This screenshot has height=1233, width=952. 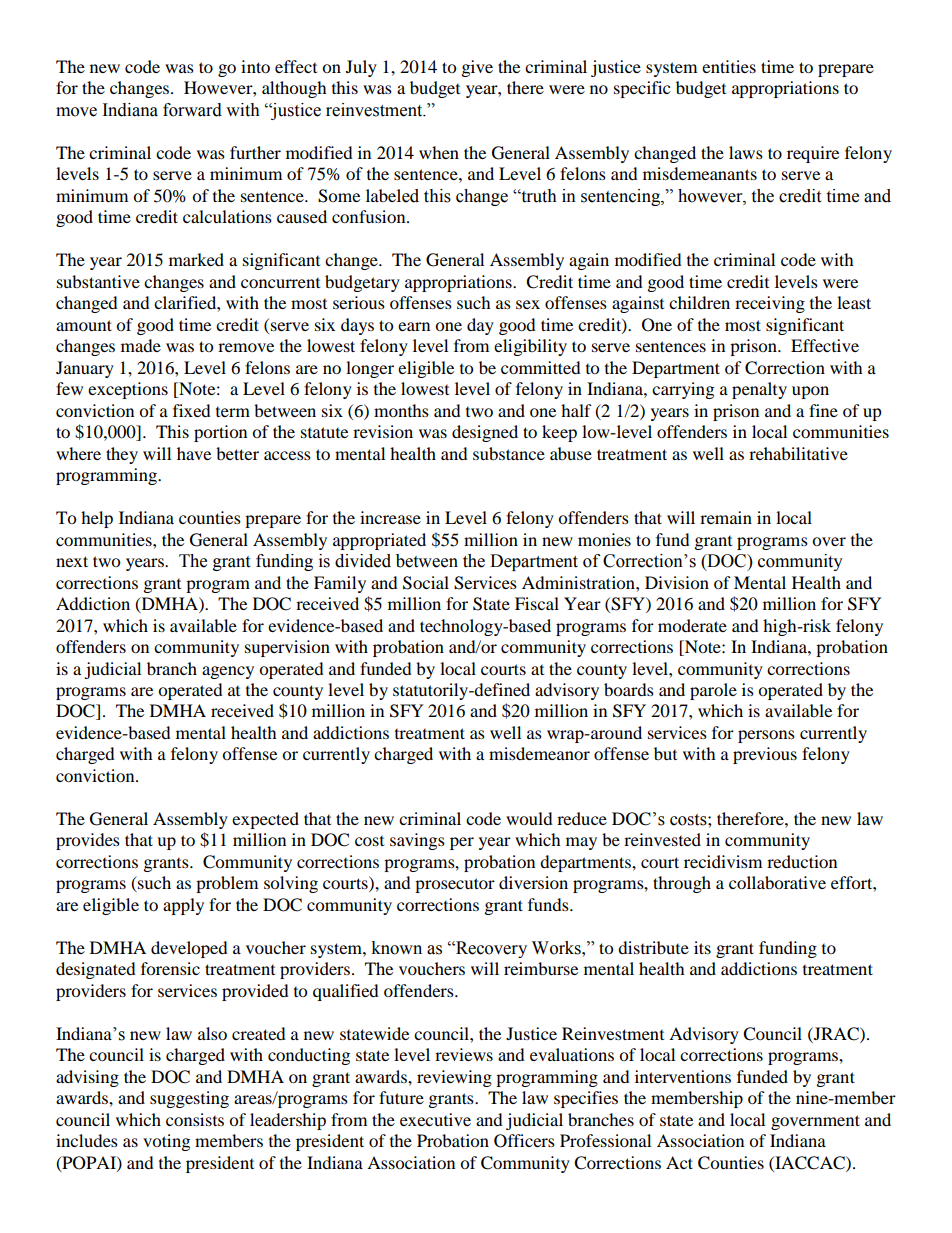 What do you see at coordinates (192, 110) in the screenshot?
I see `forward` at bounding box center [192, 110].
